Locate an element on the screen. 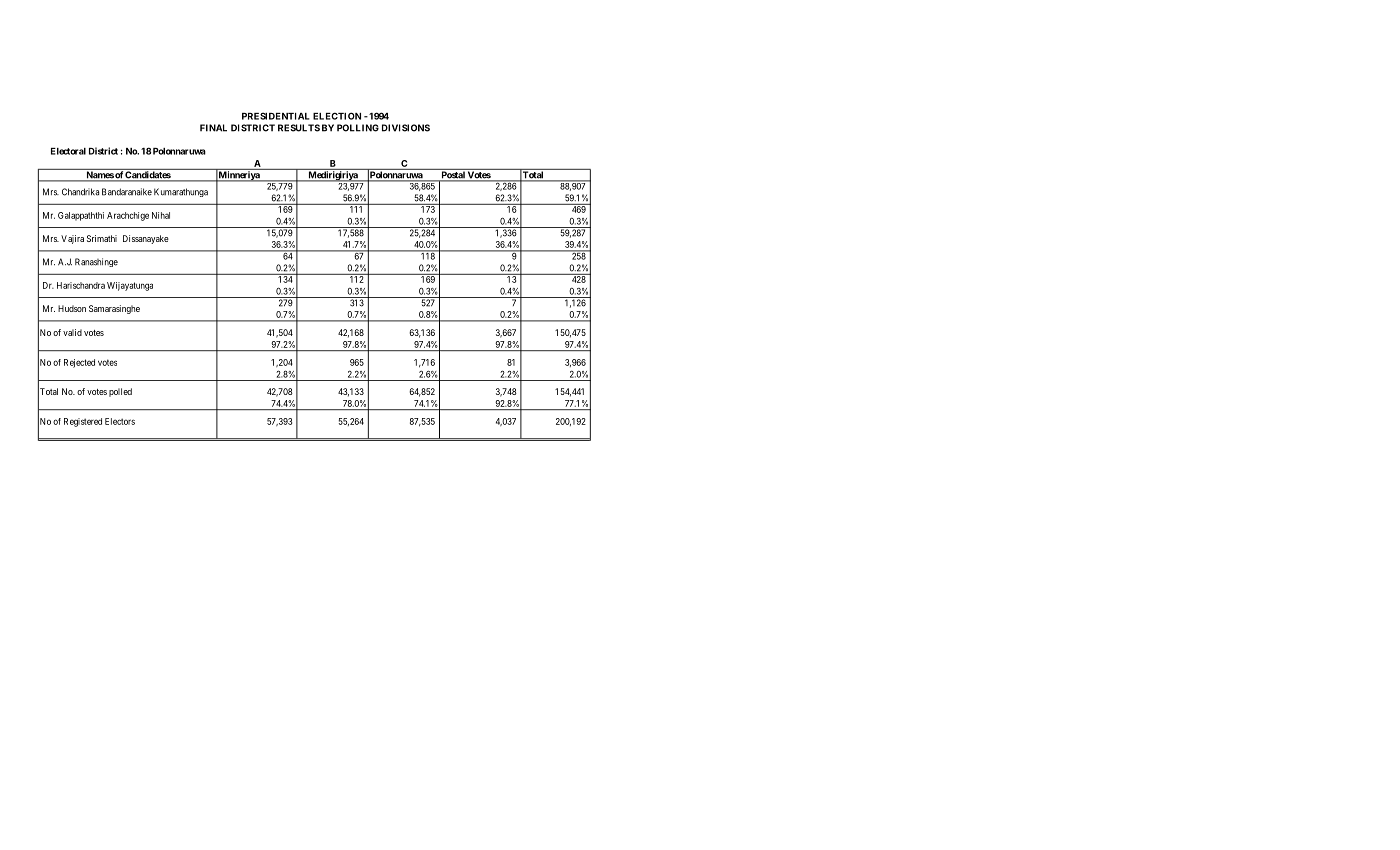 The height and width of the screenshot is (850, 1400). FINAL is located at coordinates (213, 128).
